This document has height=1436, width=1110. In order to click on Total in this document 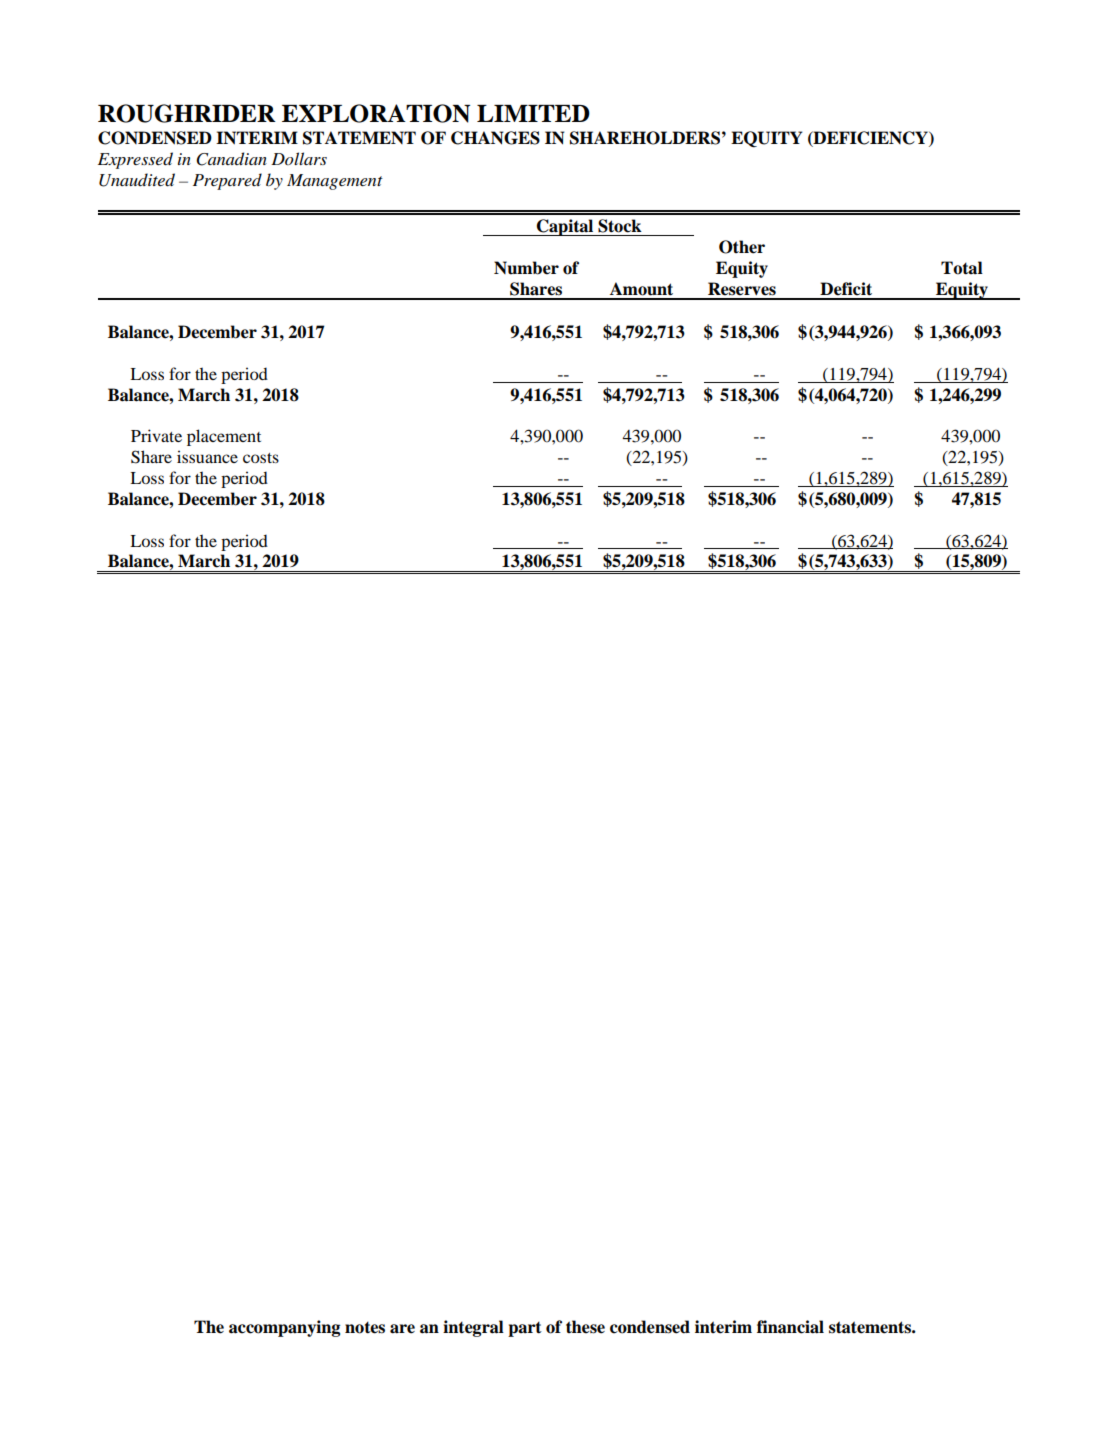, I will do `click(962, 268)`.
